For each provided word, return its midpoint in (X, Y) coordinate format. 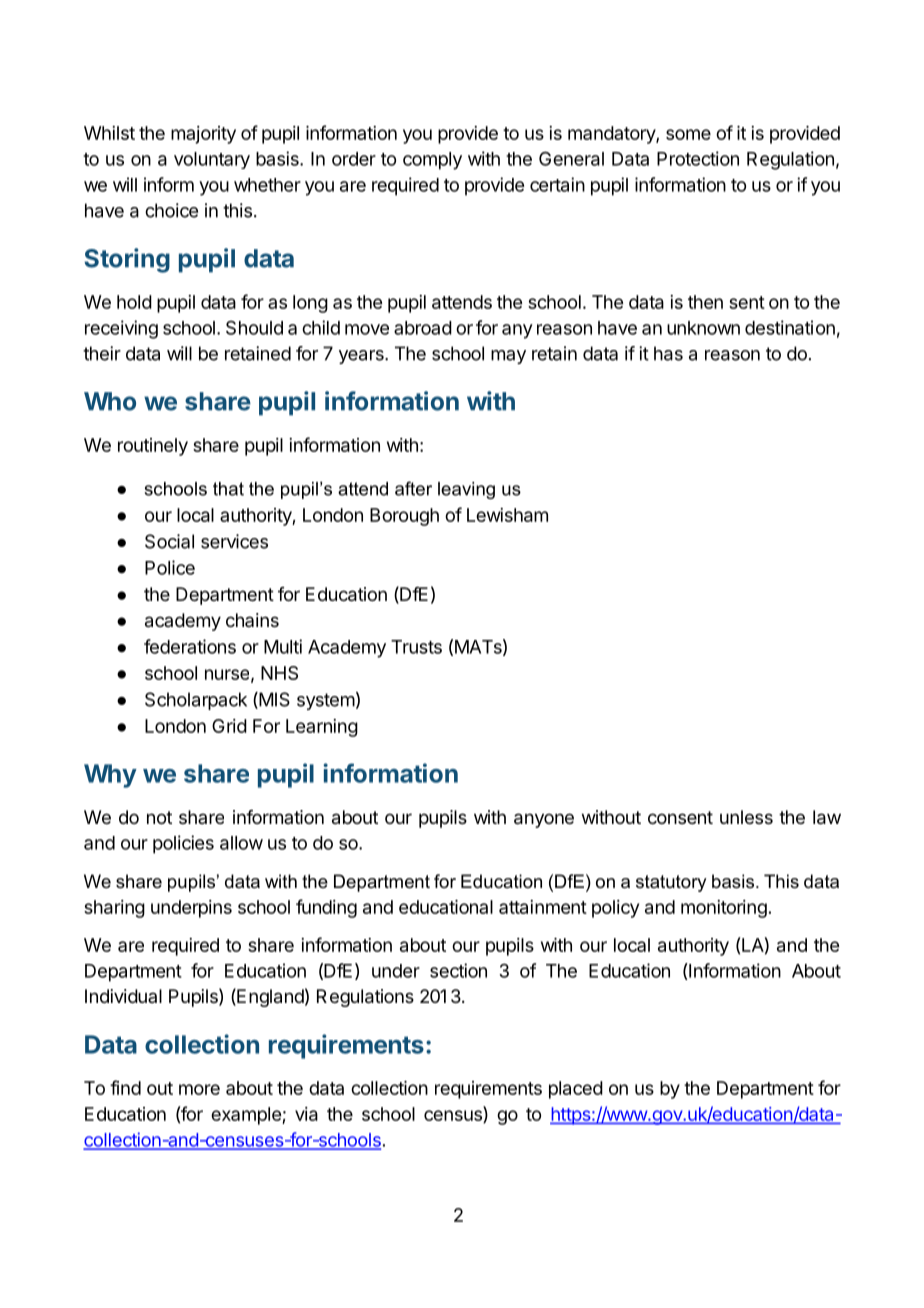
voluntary (212, 160)
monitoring (724, 909)
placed (576, 1090)
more (199, 1089)
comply (432, 161)
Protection (698, 158)
